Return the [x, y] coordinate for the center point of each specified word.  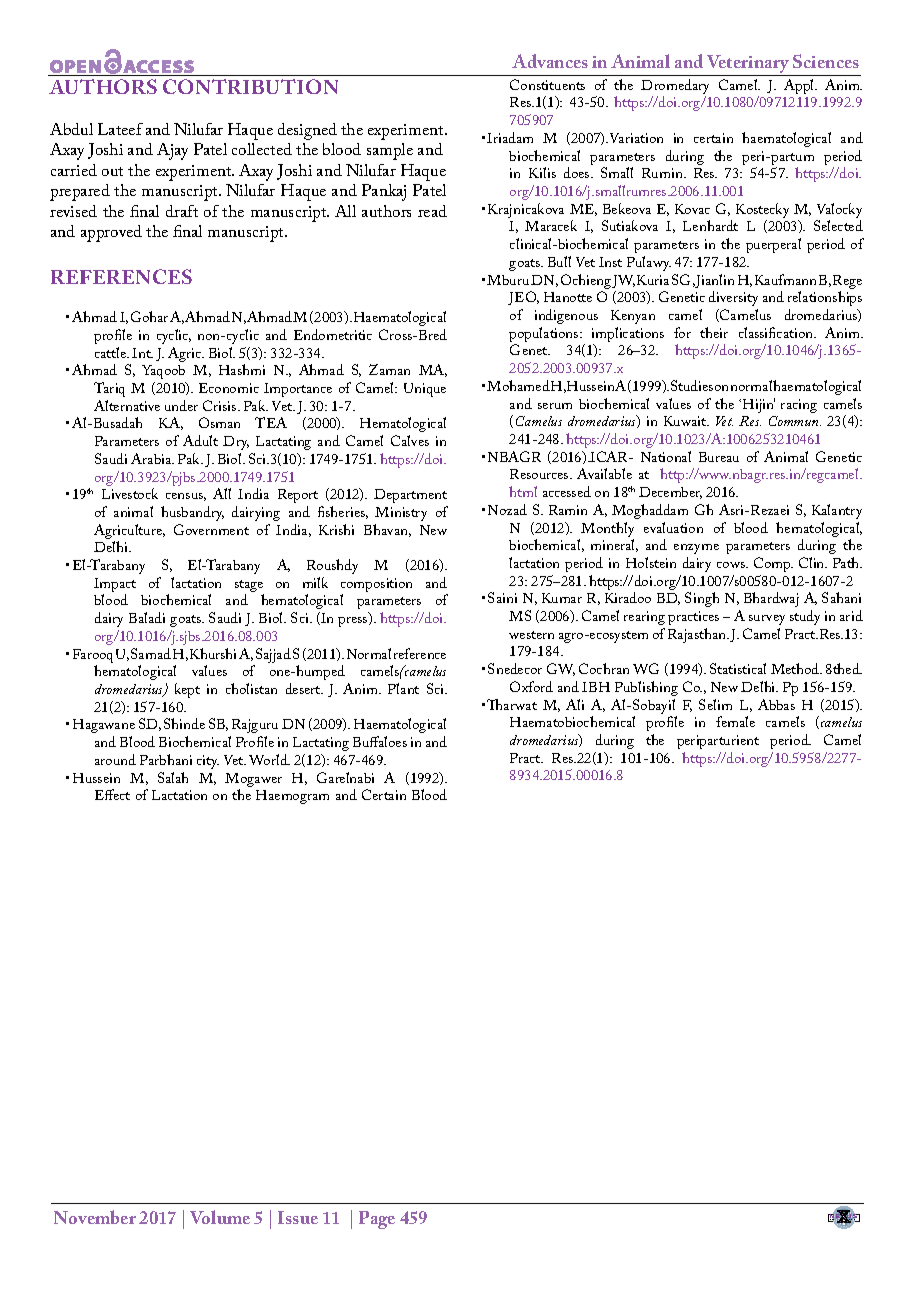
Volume [220, 1217]
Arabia [152, 458]
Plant [403, 688]
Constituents [547, 84]
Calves [410, 440]
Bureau [719, 457]
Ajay [172, 151]
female [735, 721]
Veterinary [748, 65]
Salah [173, 777]
